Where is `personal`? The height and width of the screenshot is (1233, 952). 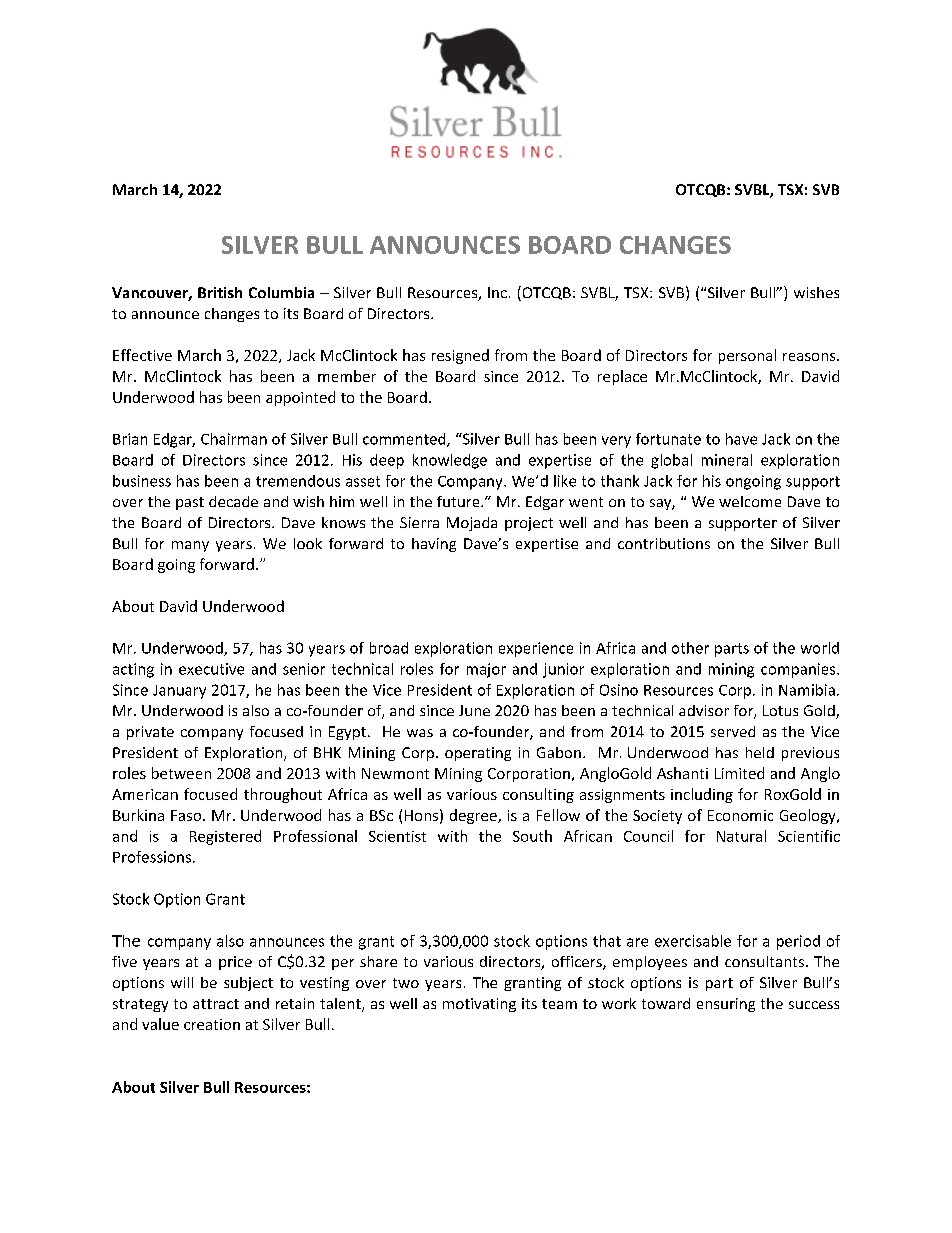
personal is located at coordinates (747, 356).
